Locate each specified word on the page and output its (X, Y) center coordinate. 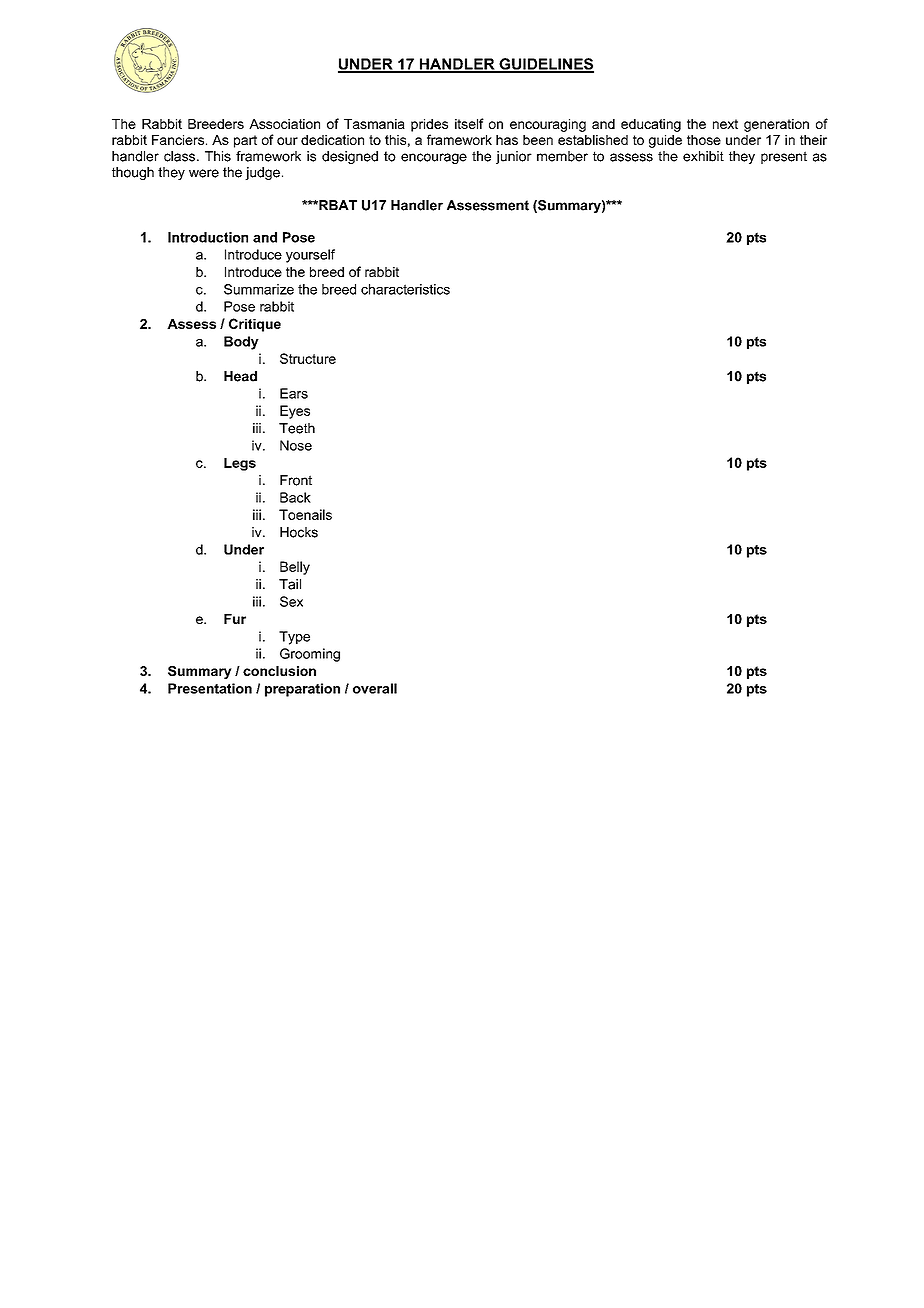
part (245, 141)
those (704, 140)
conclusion (279, 671)
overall (375, 688)
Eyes (295, 412)
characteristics (405, 289)
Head (240, 376)
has (507, 140)
